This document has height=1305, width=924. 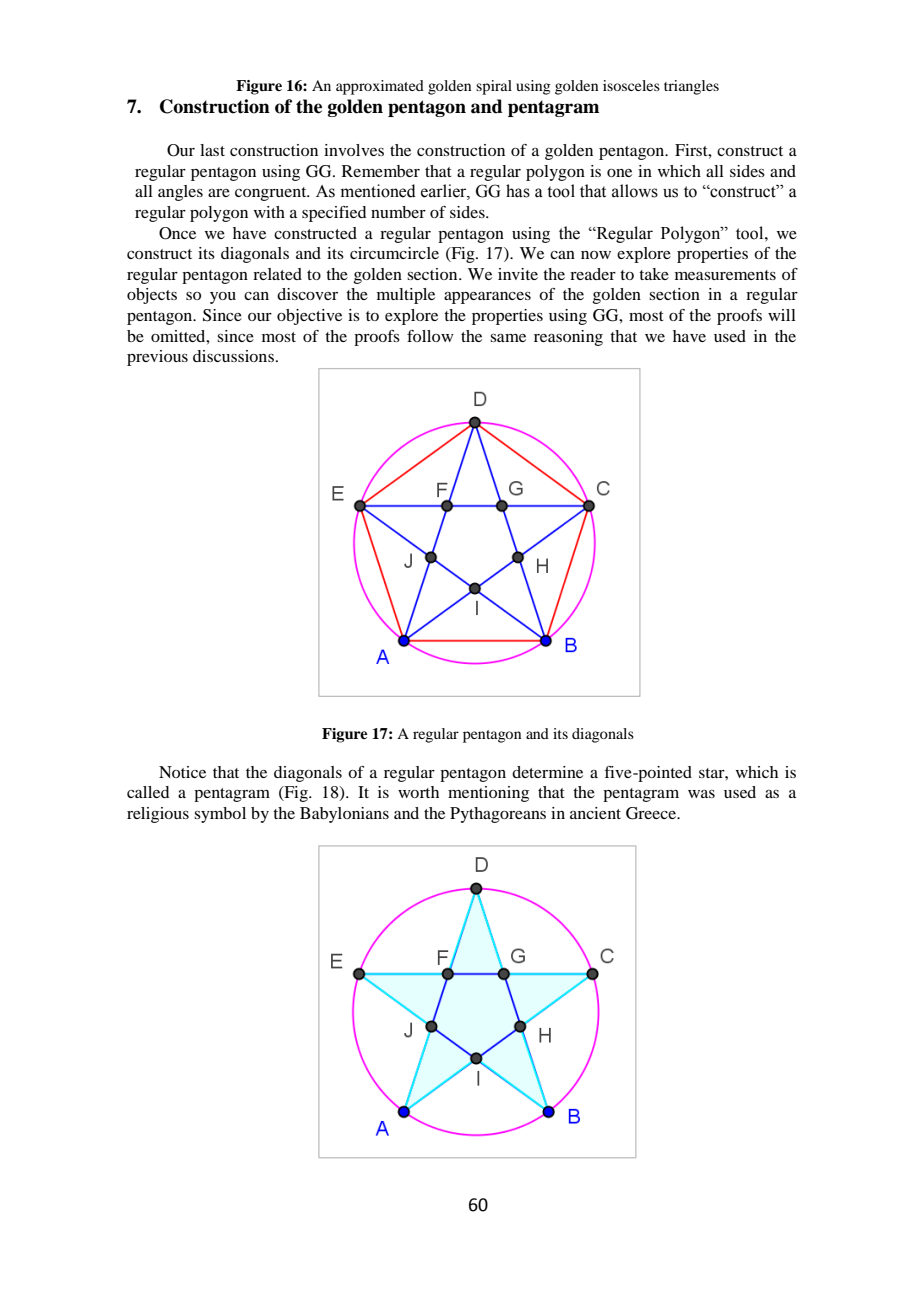 I want to click on isosceles, so click(x=631, y=85).
